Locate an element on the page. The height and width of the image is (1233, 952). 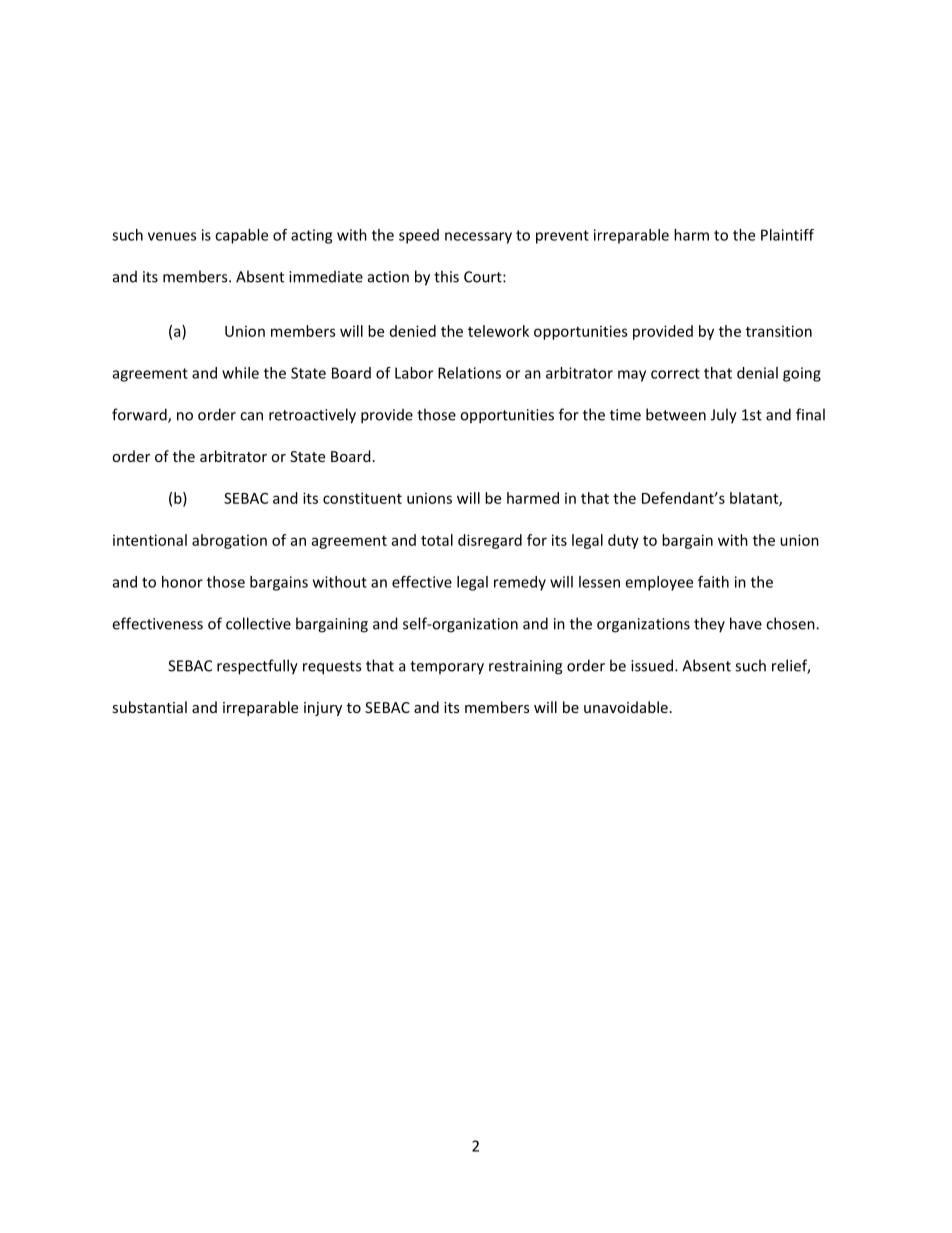
necessary is located at coordinates (478, 238).
